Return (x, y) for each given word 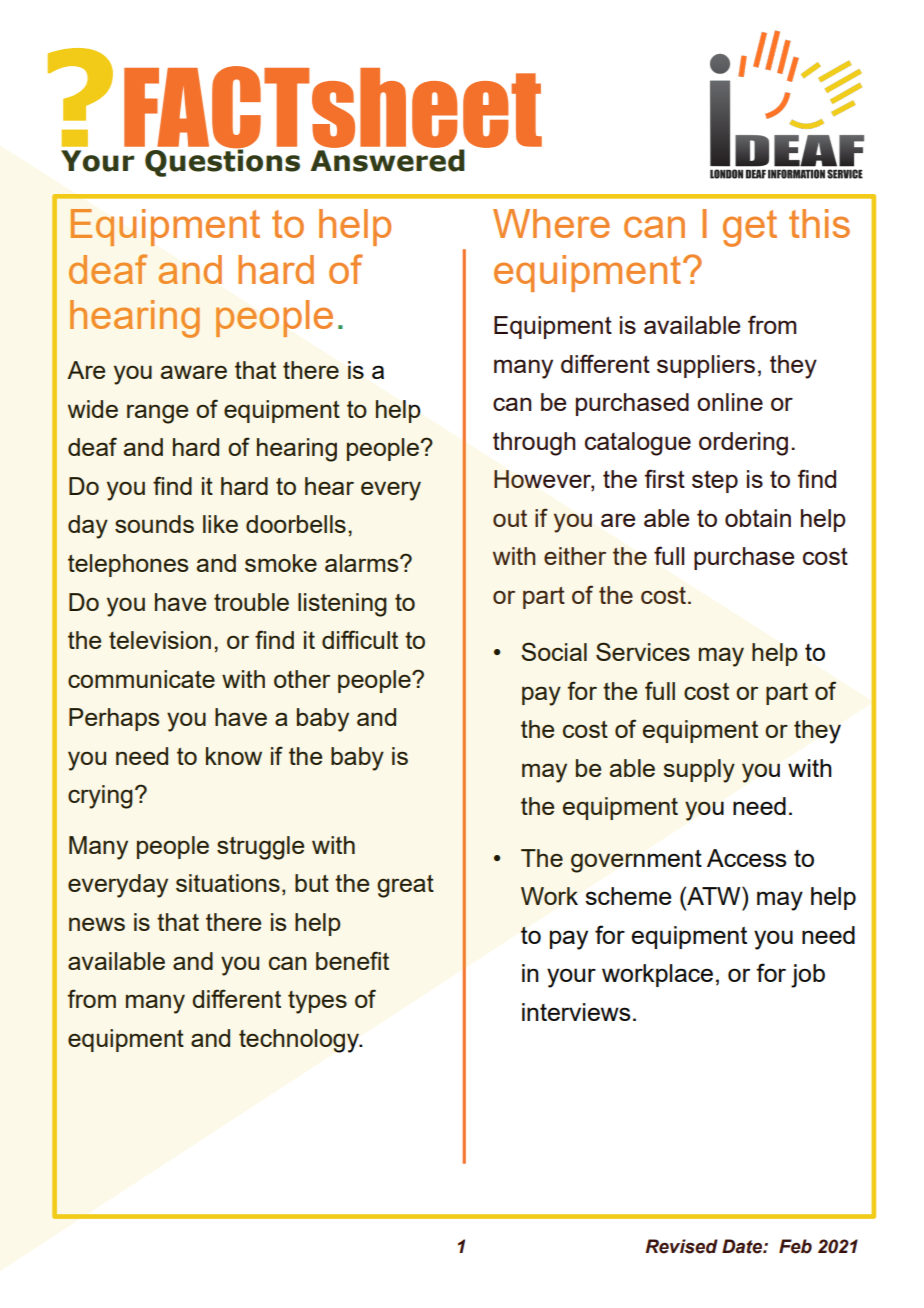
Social (554, 651)
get (750, 228)
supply (699, 771)
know (234, 756)
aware (194, 372)
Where (551, 223)
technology (300, 1041)
